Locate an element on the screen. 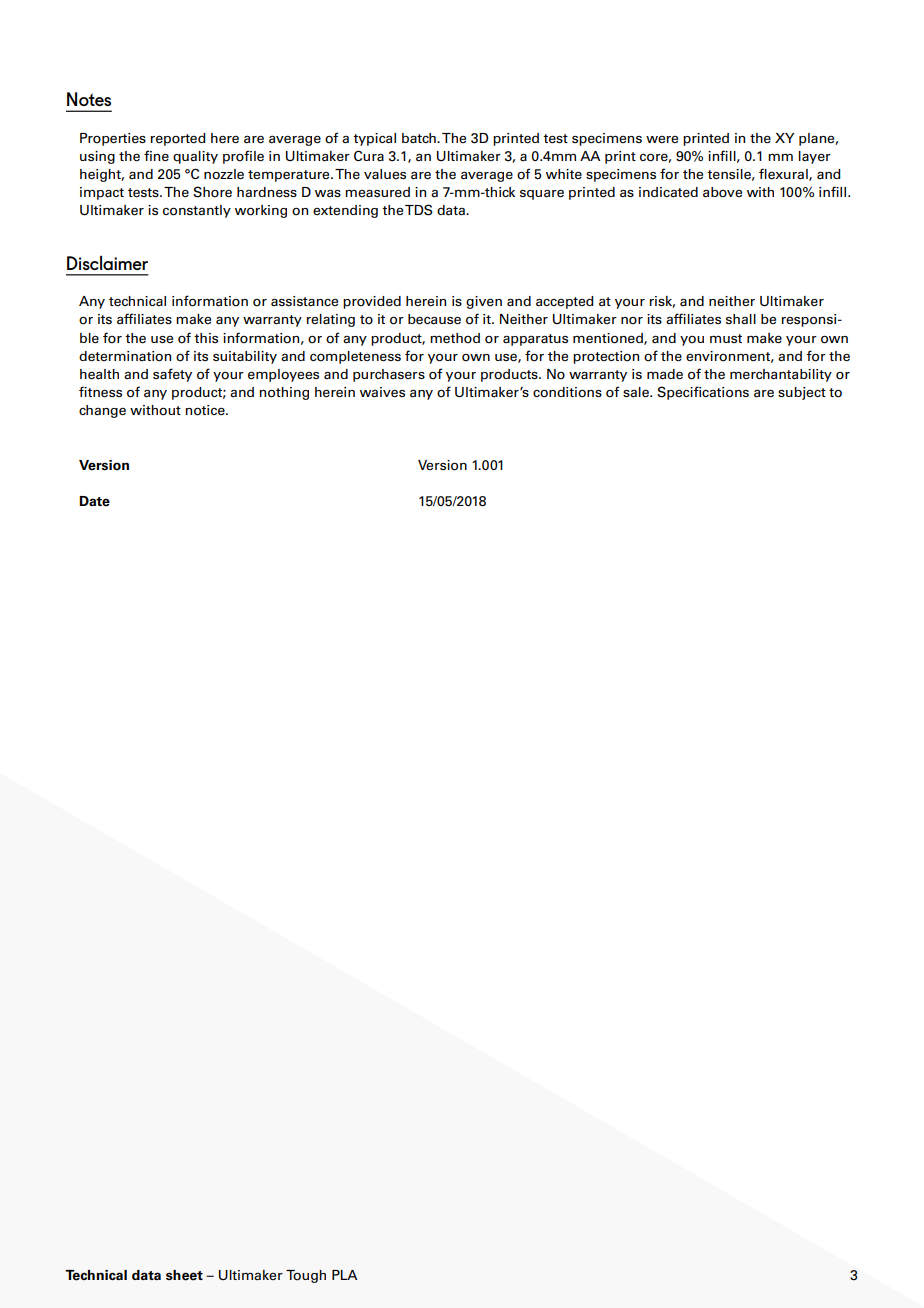  Specifications is located at coordinates (703, 393).
